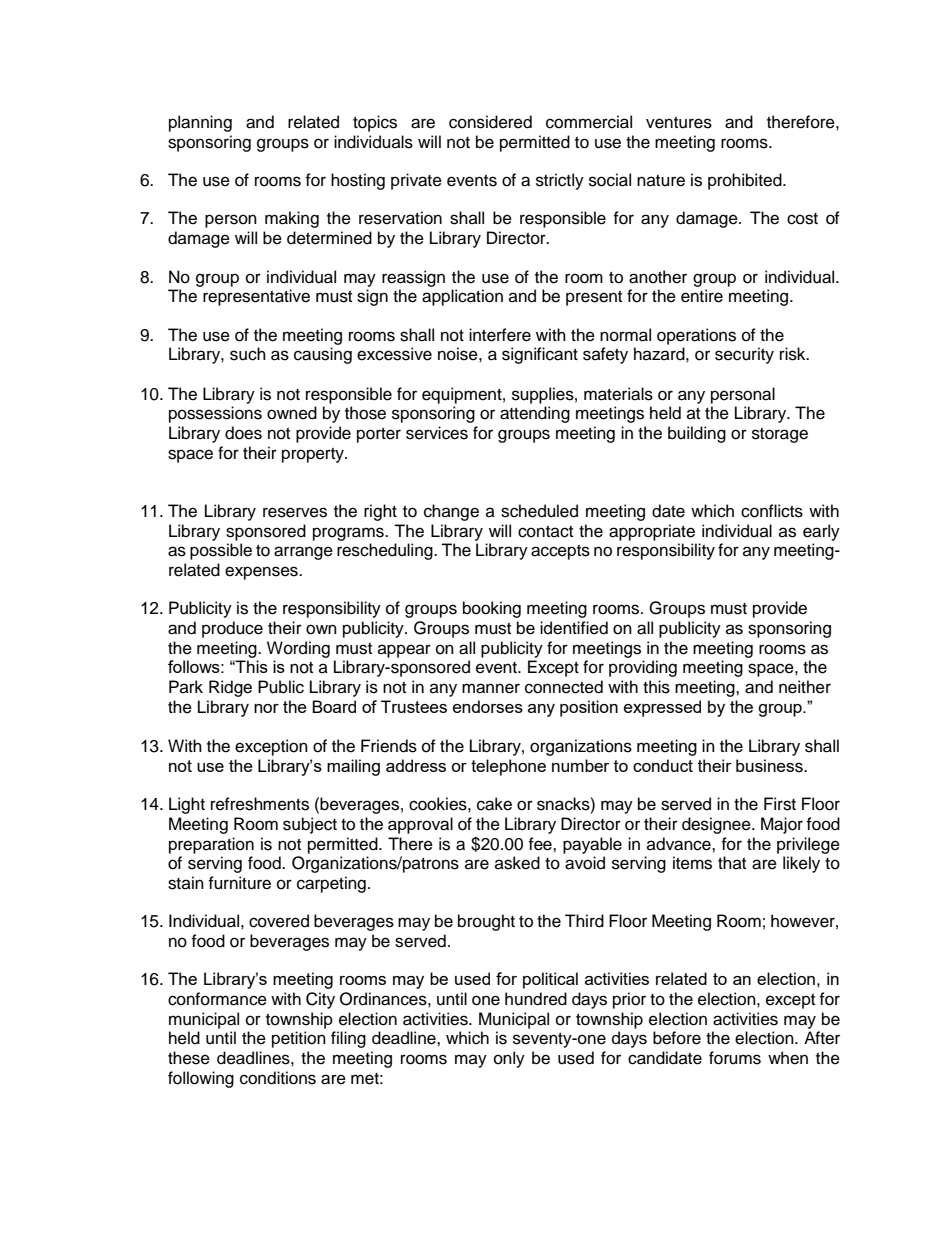 This screenshot has height=1233, width=952. What do you see at coordinates (744, 355) in the screenshot?
I see `security` at bounding box center [744, 355].
